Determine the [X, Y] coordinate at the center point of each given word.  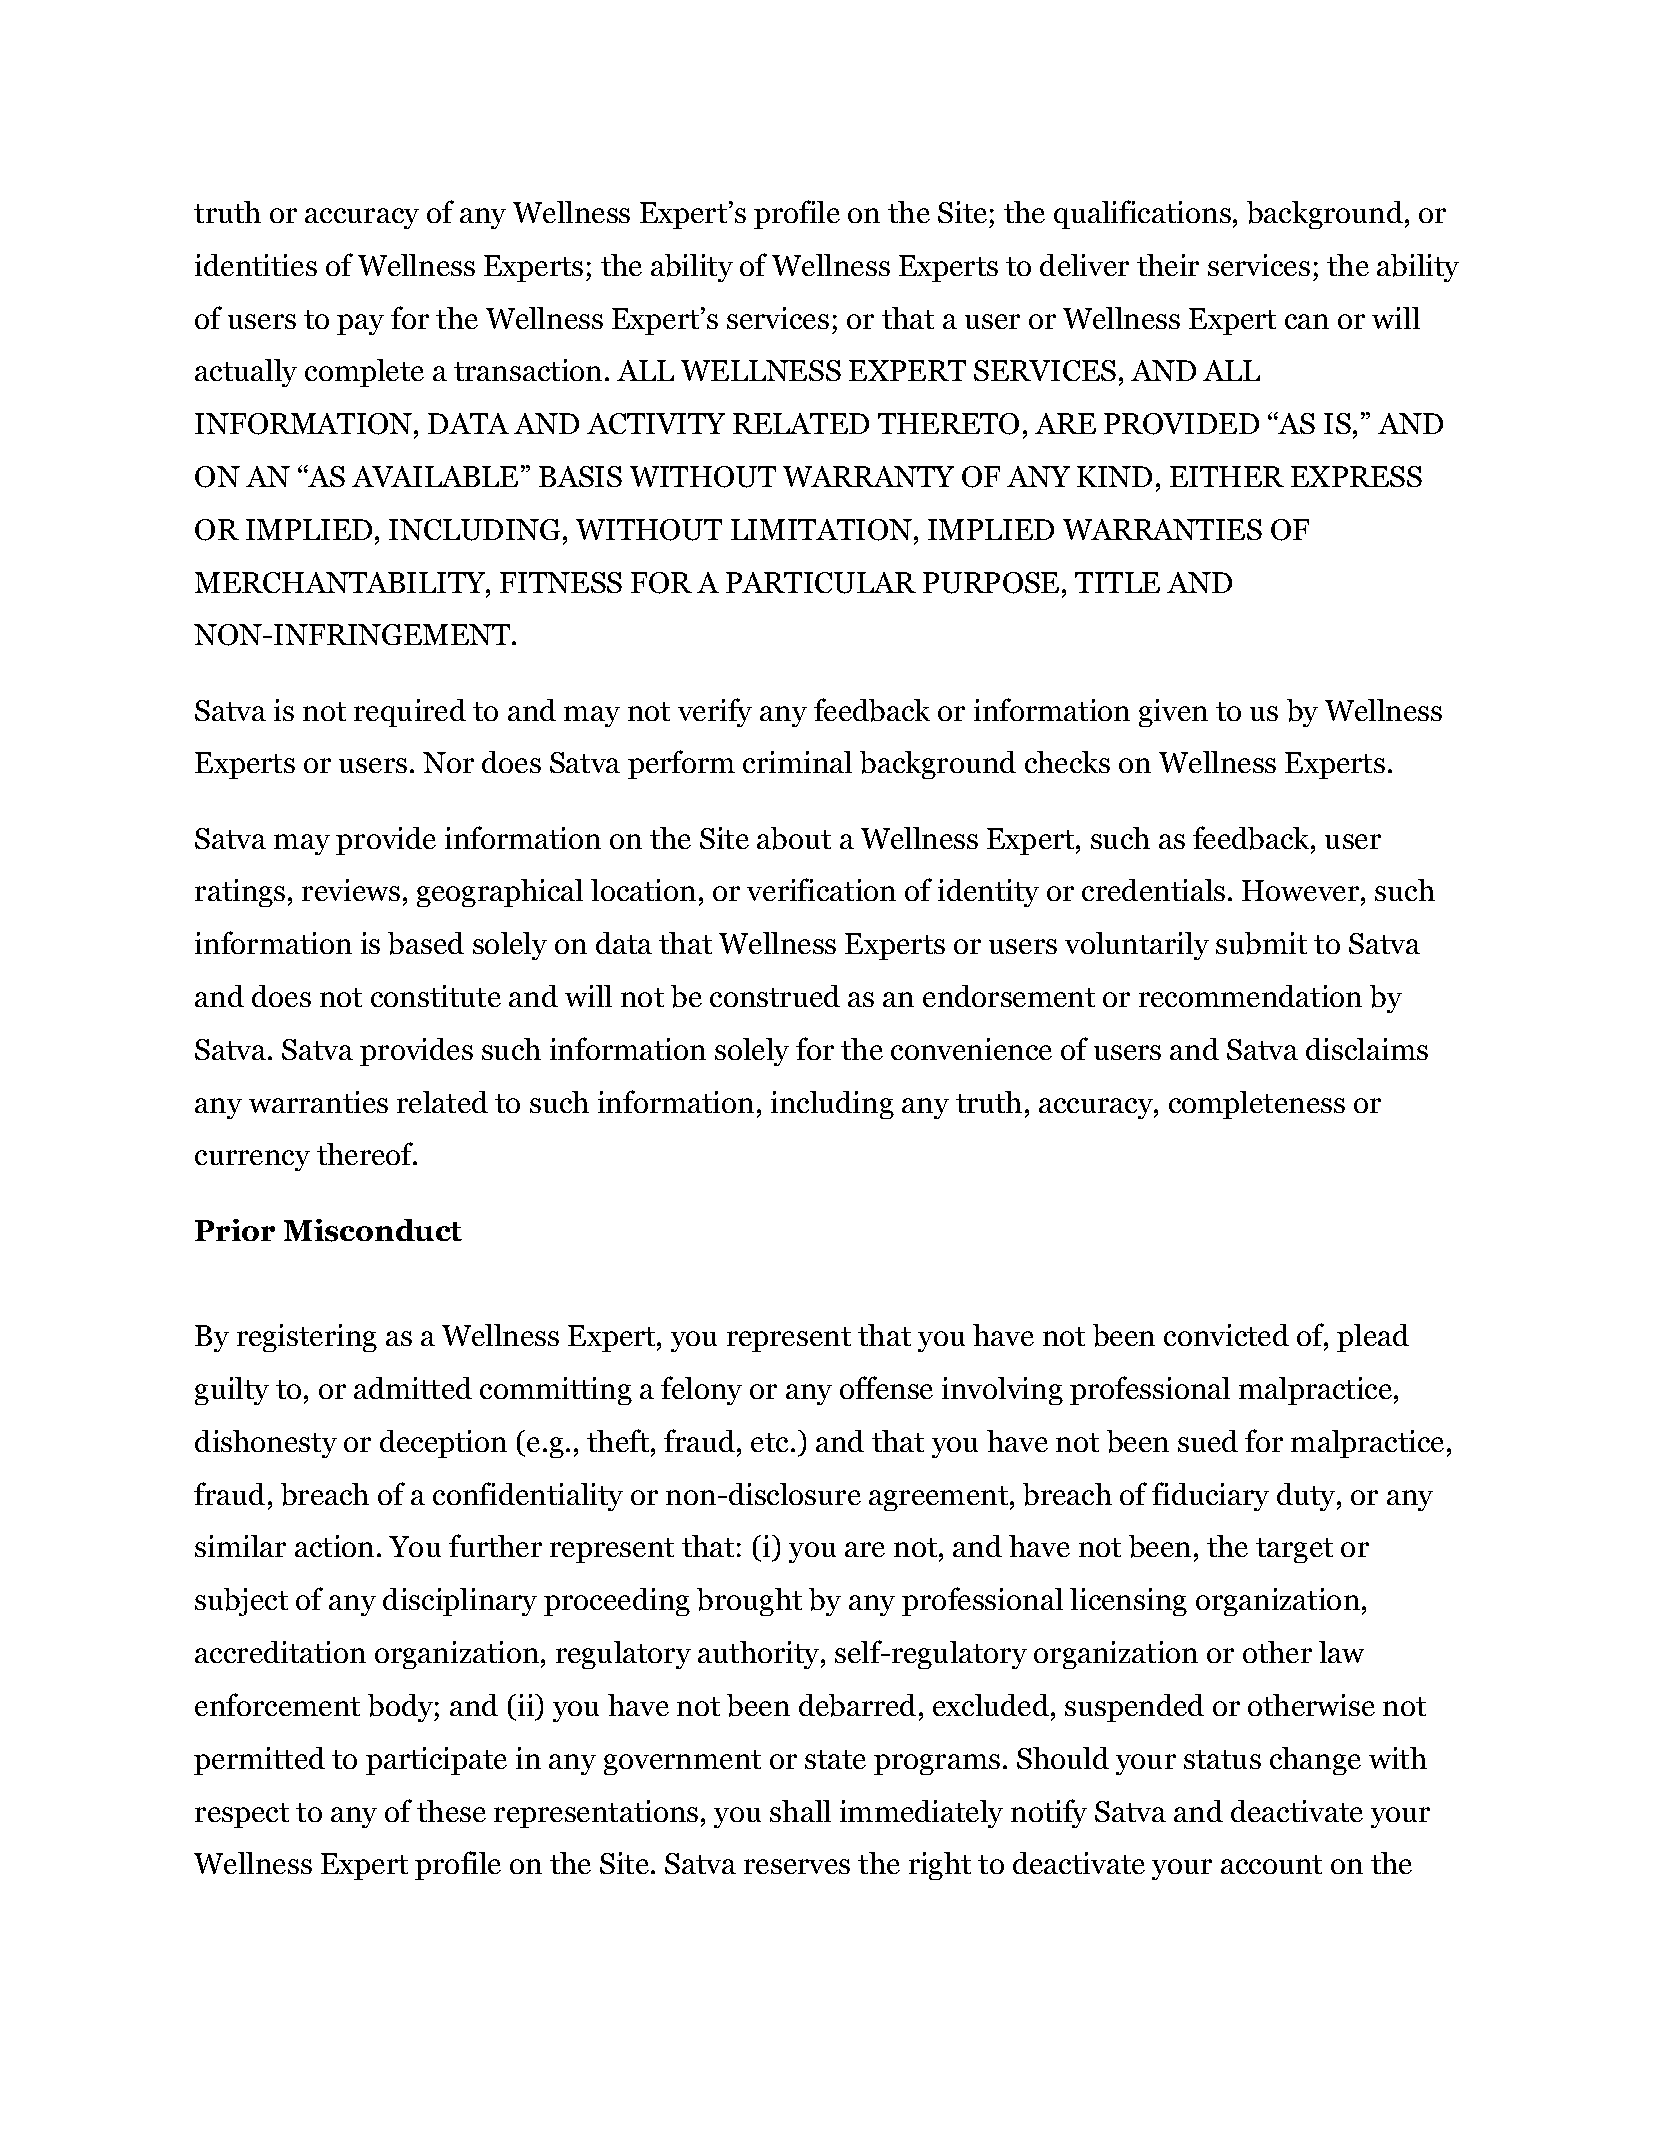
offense [886, 1387]
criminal [797, 762]
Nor [448, 762]
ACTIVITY [656, 423]
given [1173, 713]
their [1168, 265]
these [451, 1811]
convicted [1226, 1335]
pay [360, 324]
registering [307, 1338]
